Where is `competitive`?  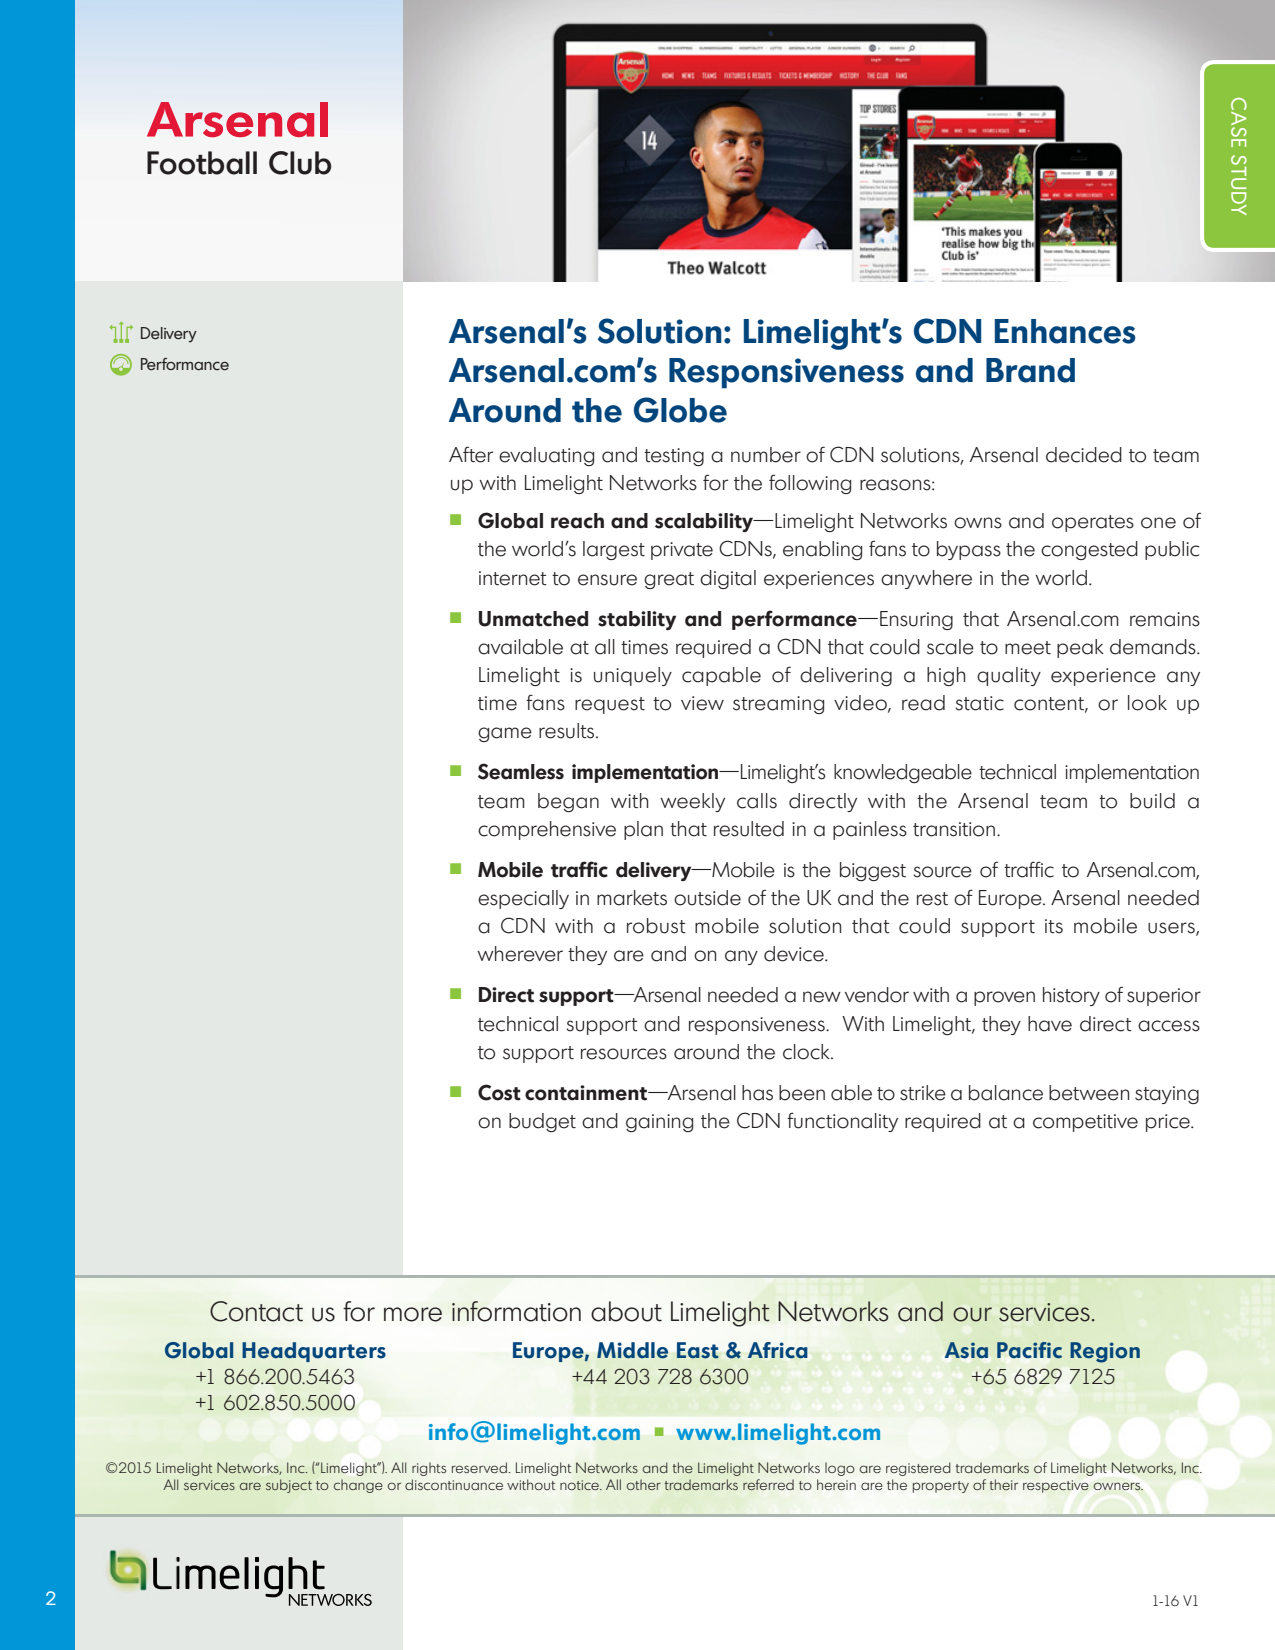 competitive is located at coordinates (1085, 1123).
